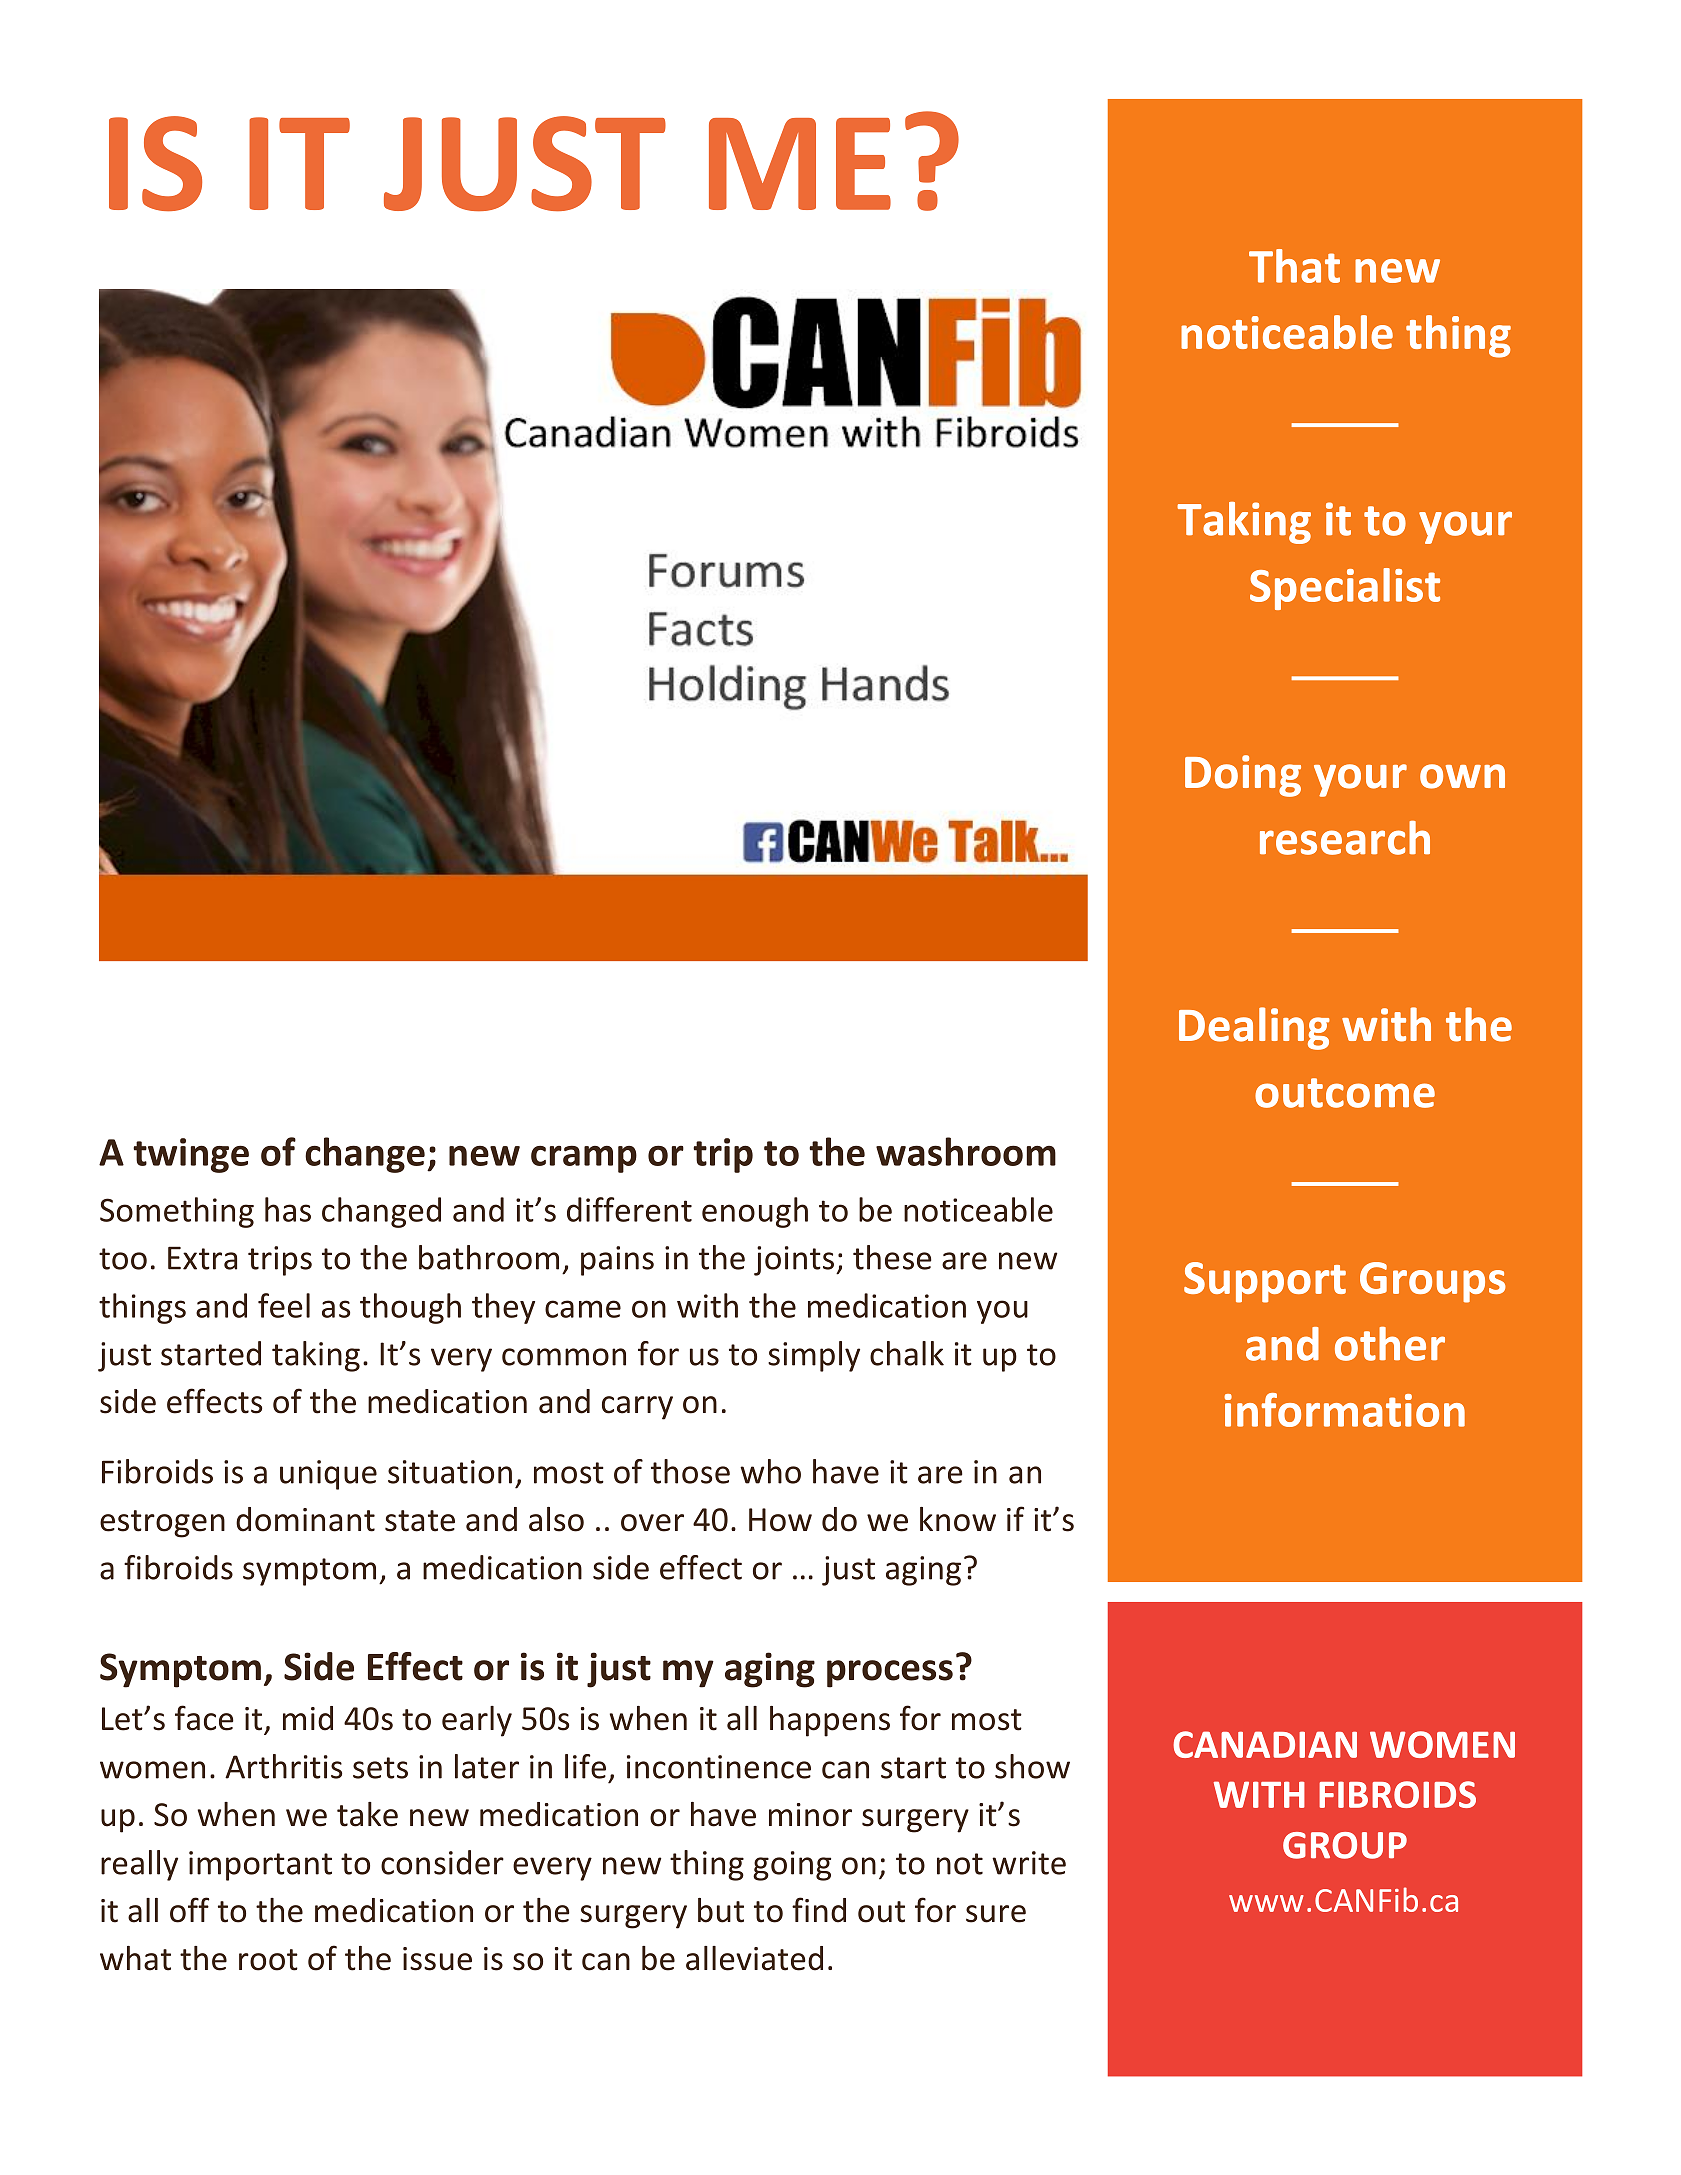 The width and height of the screenshot is (1681, 2175). What do you see at coordinates (814, 1356) in the screenshot?
I see `simply` at bounding box center [814, 1356].
